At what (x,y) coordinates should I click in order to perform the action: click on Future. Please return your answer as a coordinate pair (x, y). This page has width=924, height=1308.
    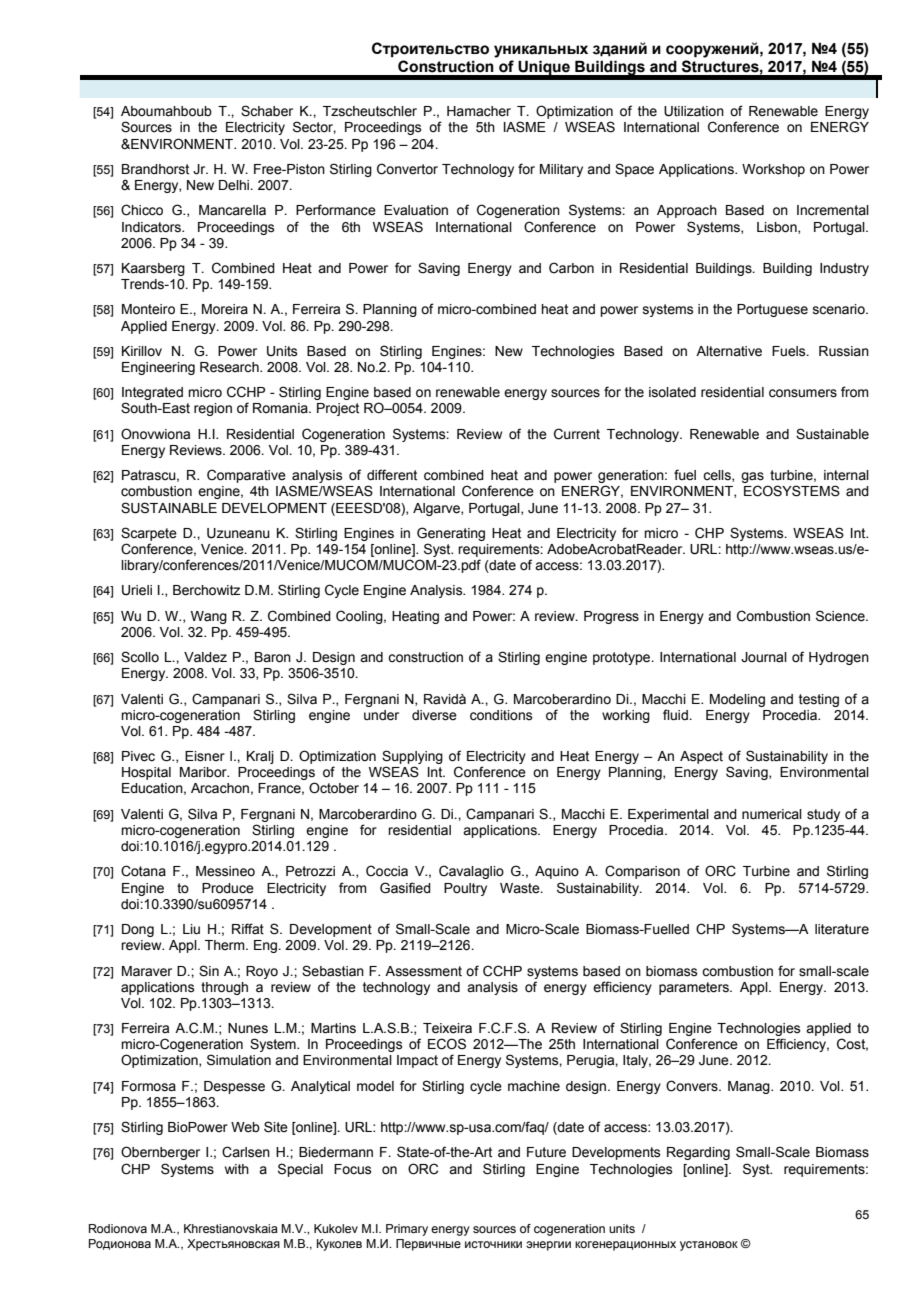
    Looking at the image, I should click on (546, 1152).
